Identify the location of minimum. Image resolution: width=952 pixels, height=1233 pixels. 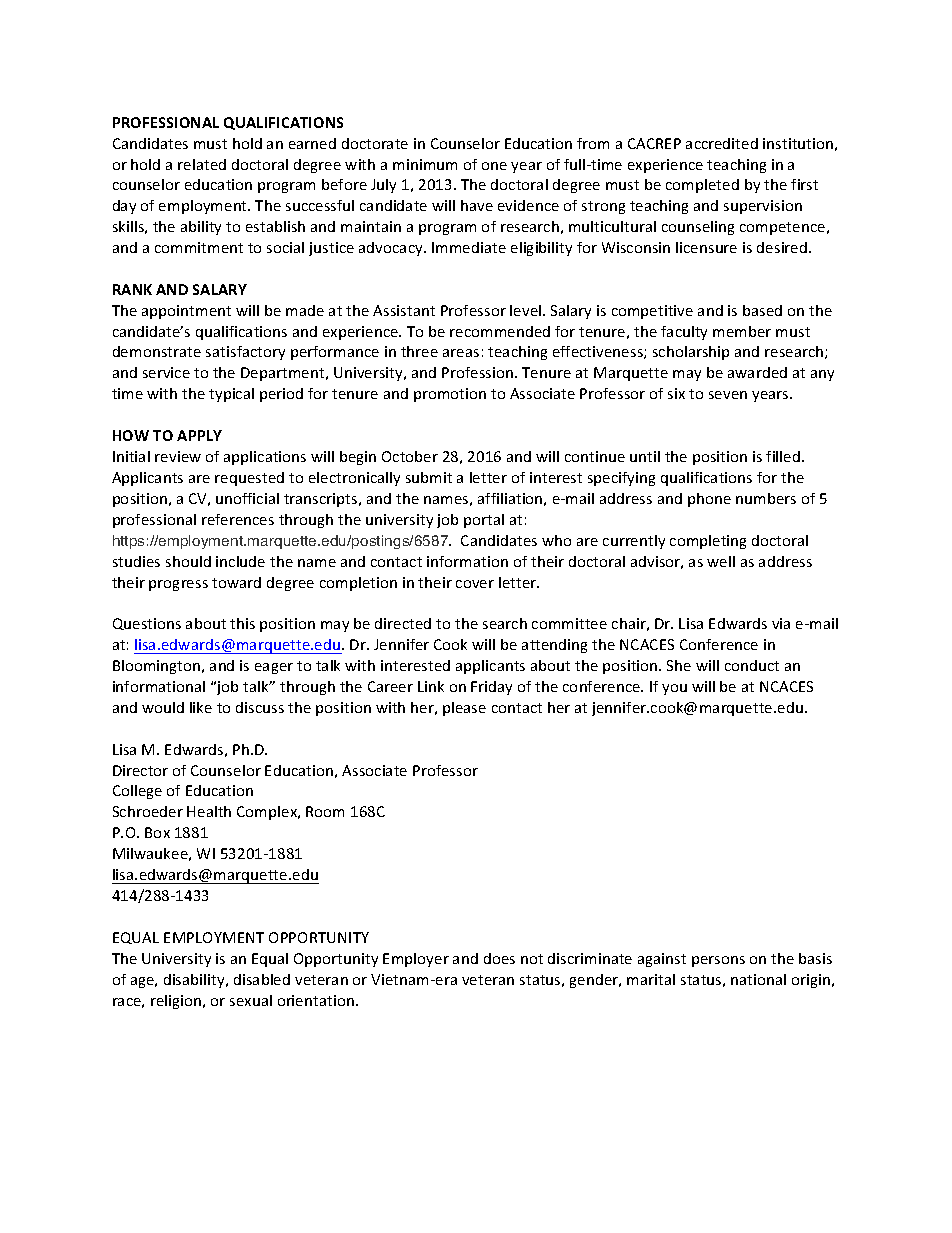
(425, 164).
